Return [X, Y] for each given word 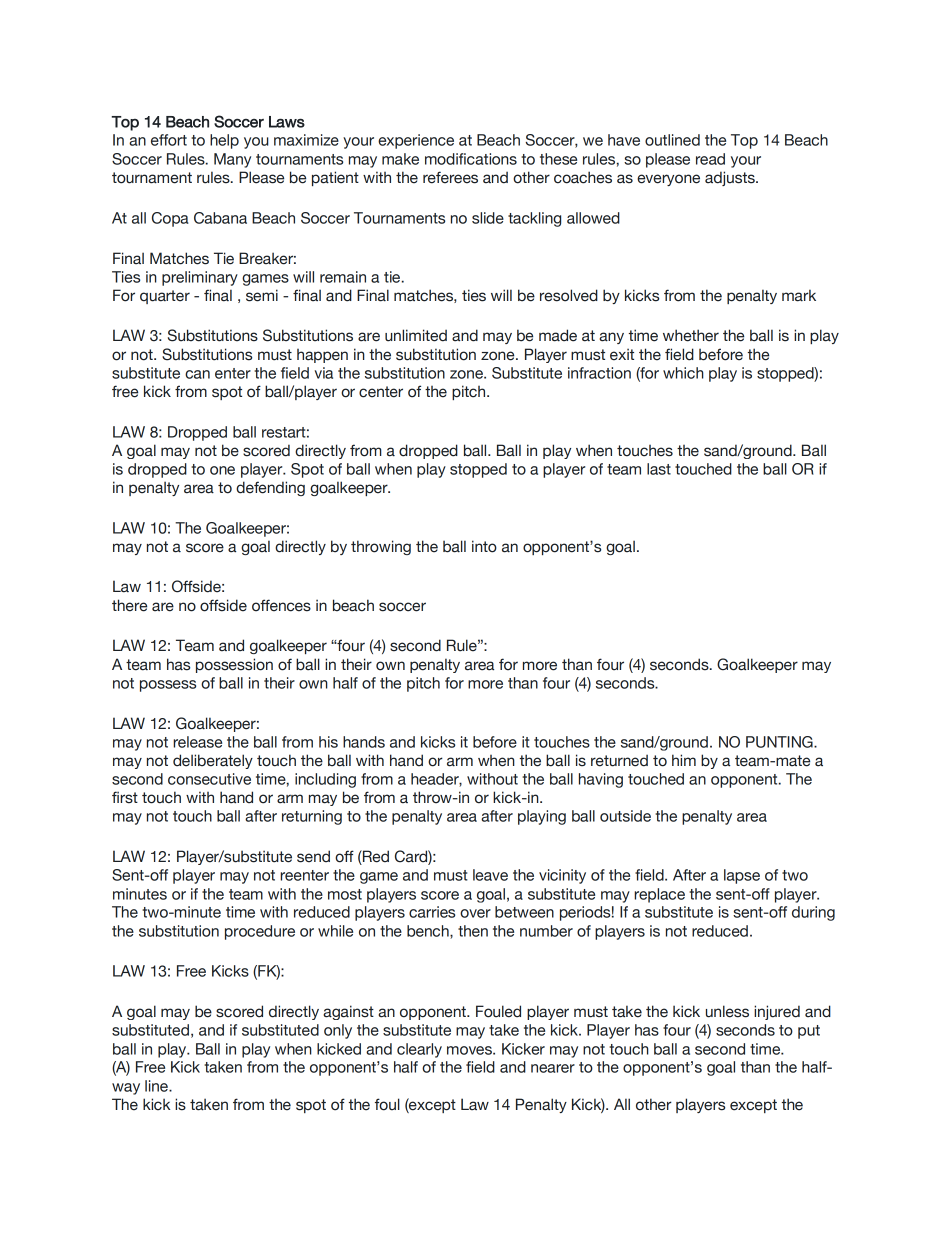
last [659, 469]
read [710, 159]
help [224, 141]
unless [727, 1011]
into [484, 546]
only [338, 1031]
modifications [471, 159]
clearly [419, 1050]
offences [281, 605]
